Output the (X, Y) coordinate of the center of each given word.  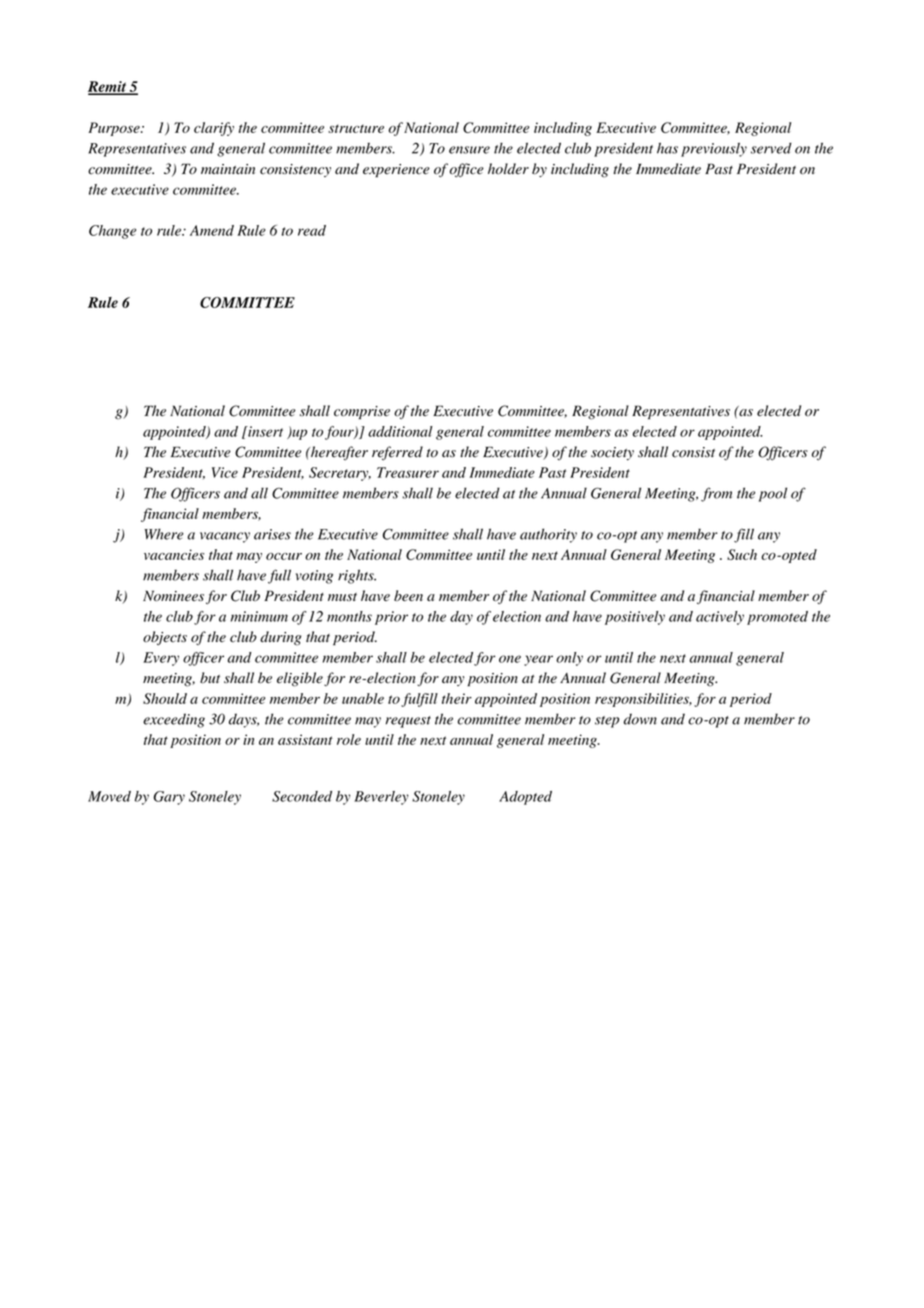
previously (714, 150)
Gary (169, 798)
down (640, 719)
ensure (469, 150)
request (408, 722)
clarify (214, 129)
